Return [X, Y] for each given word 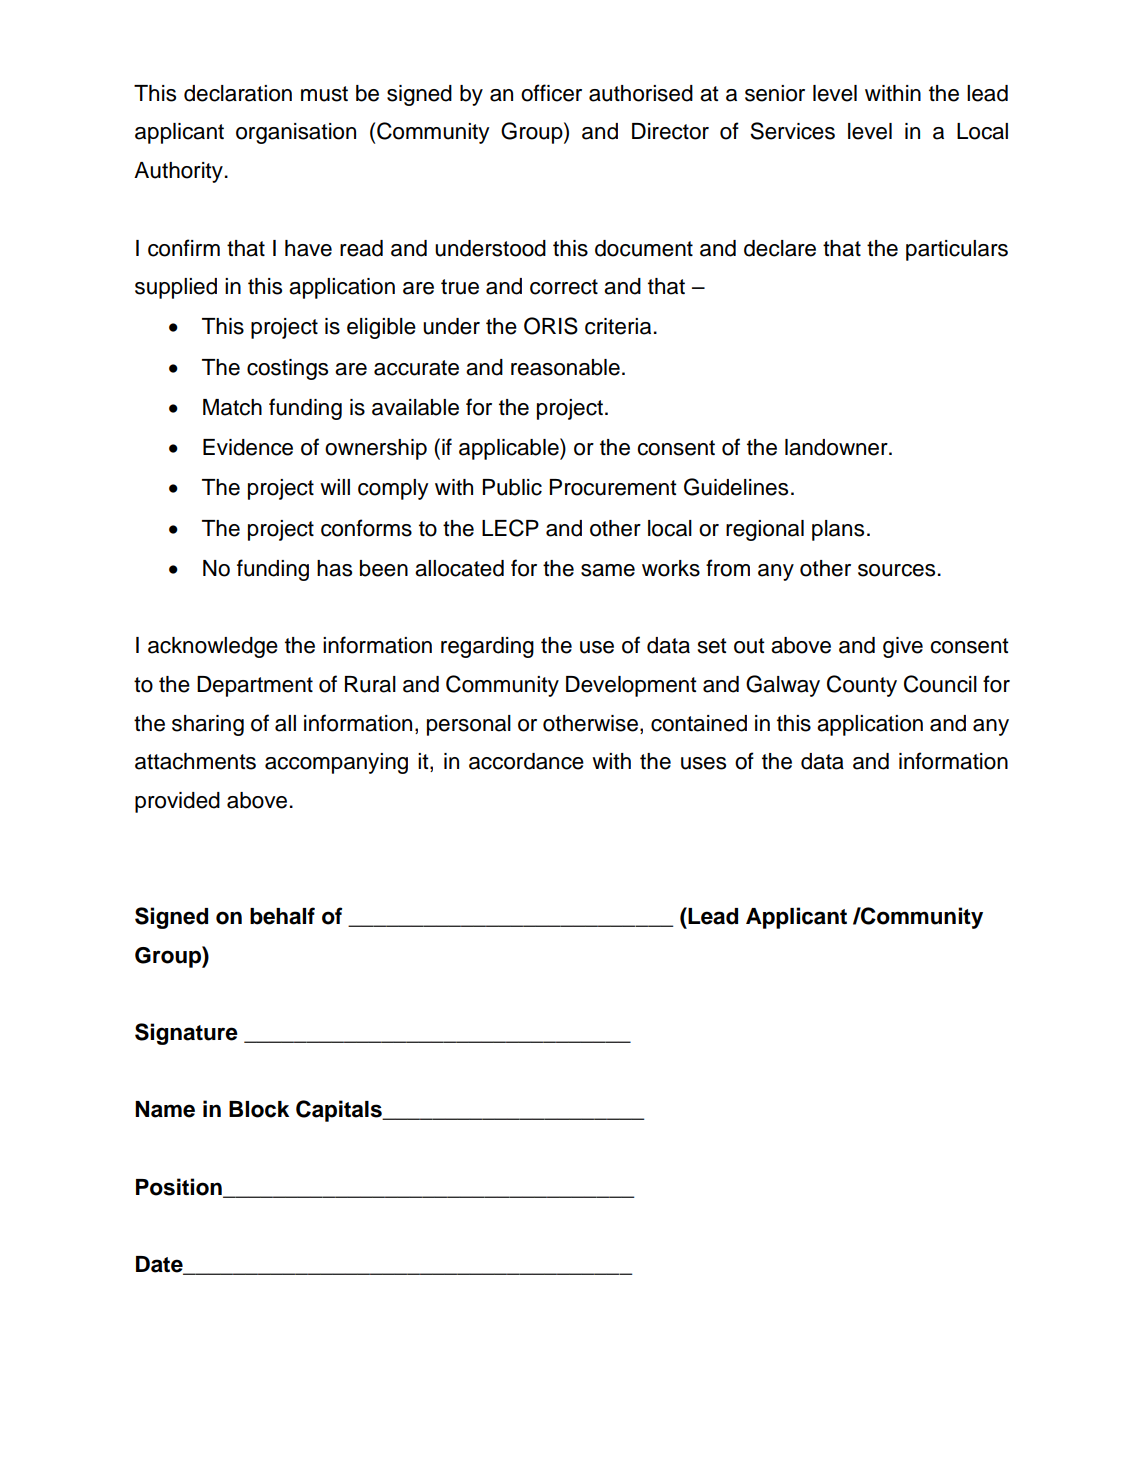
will [335, 487]
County [862, 686]
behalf [282, 916]
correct [564, 287]
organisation [296, 133]
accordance [526, 761]
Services [792, 131]
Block [259, 1109]
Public [512, 487]
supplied [176, 288]
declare [780, 248]
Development [631, 686]
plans [838, 530]
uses [703, 763]
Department [255, 686]
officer [551, 93]
